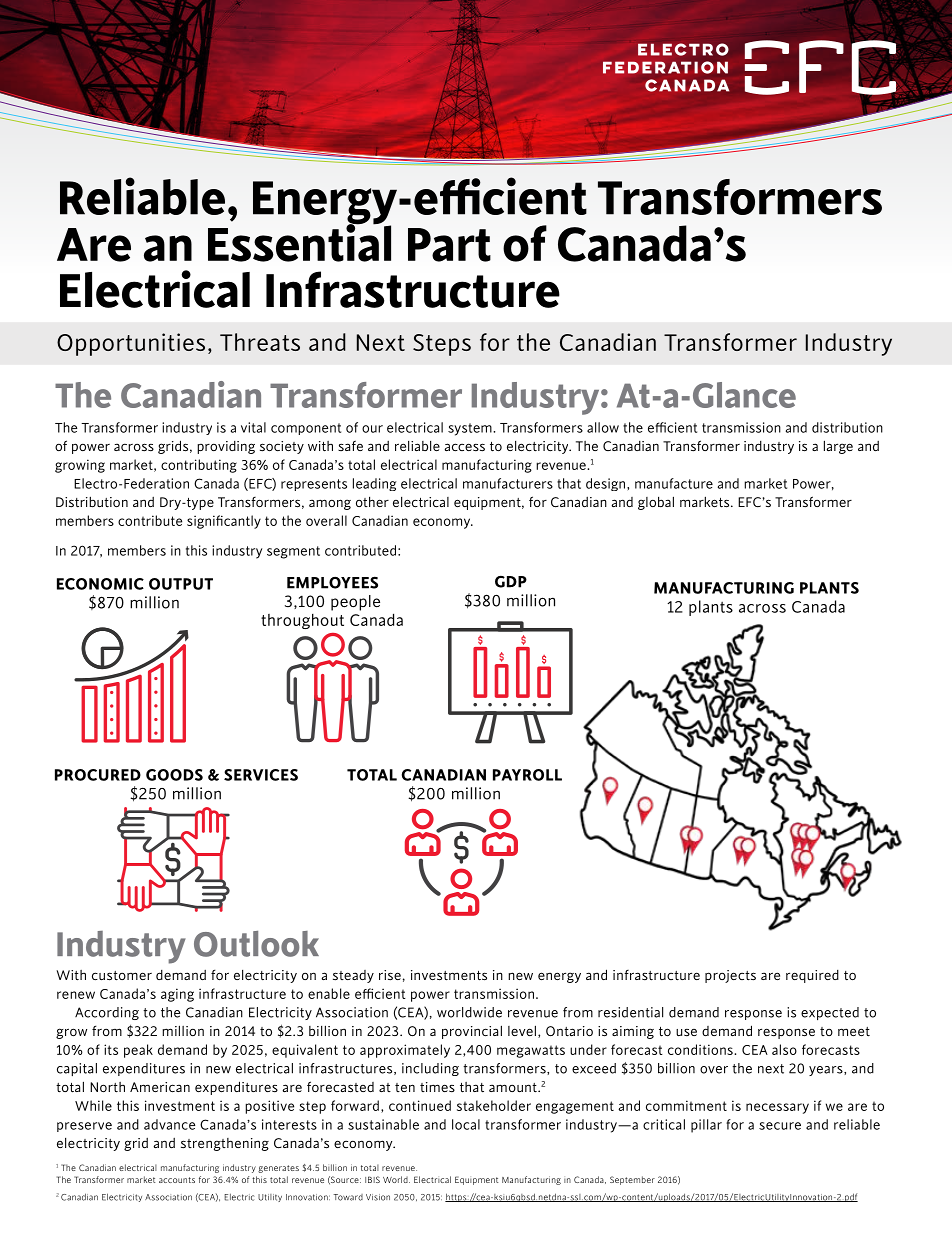  I want to click on GDP, so click(511, 582).
